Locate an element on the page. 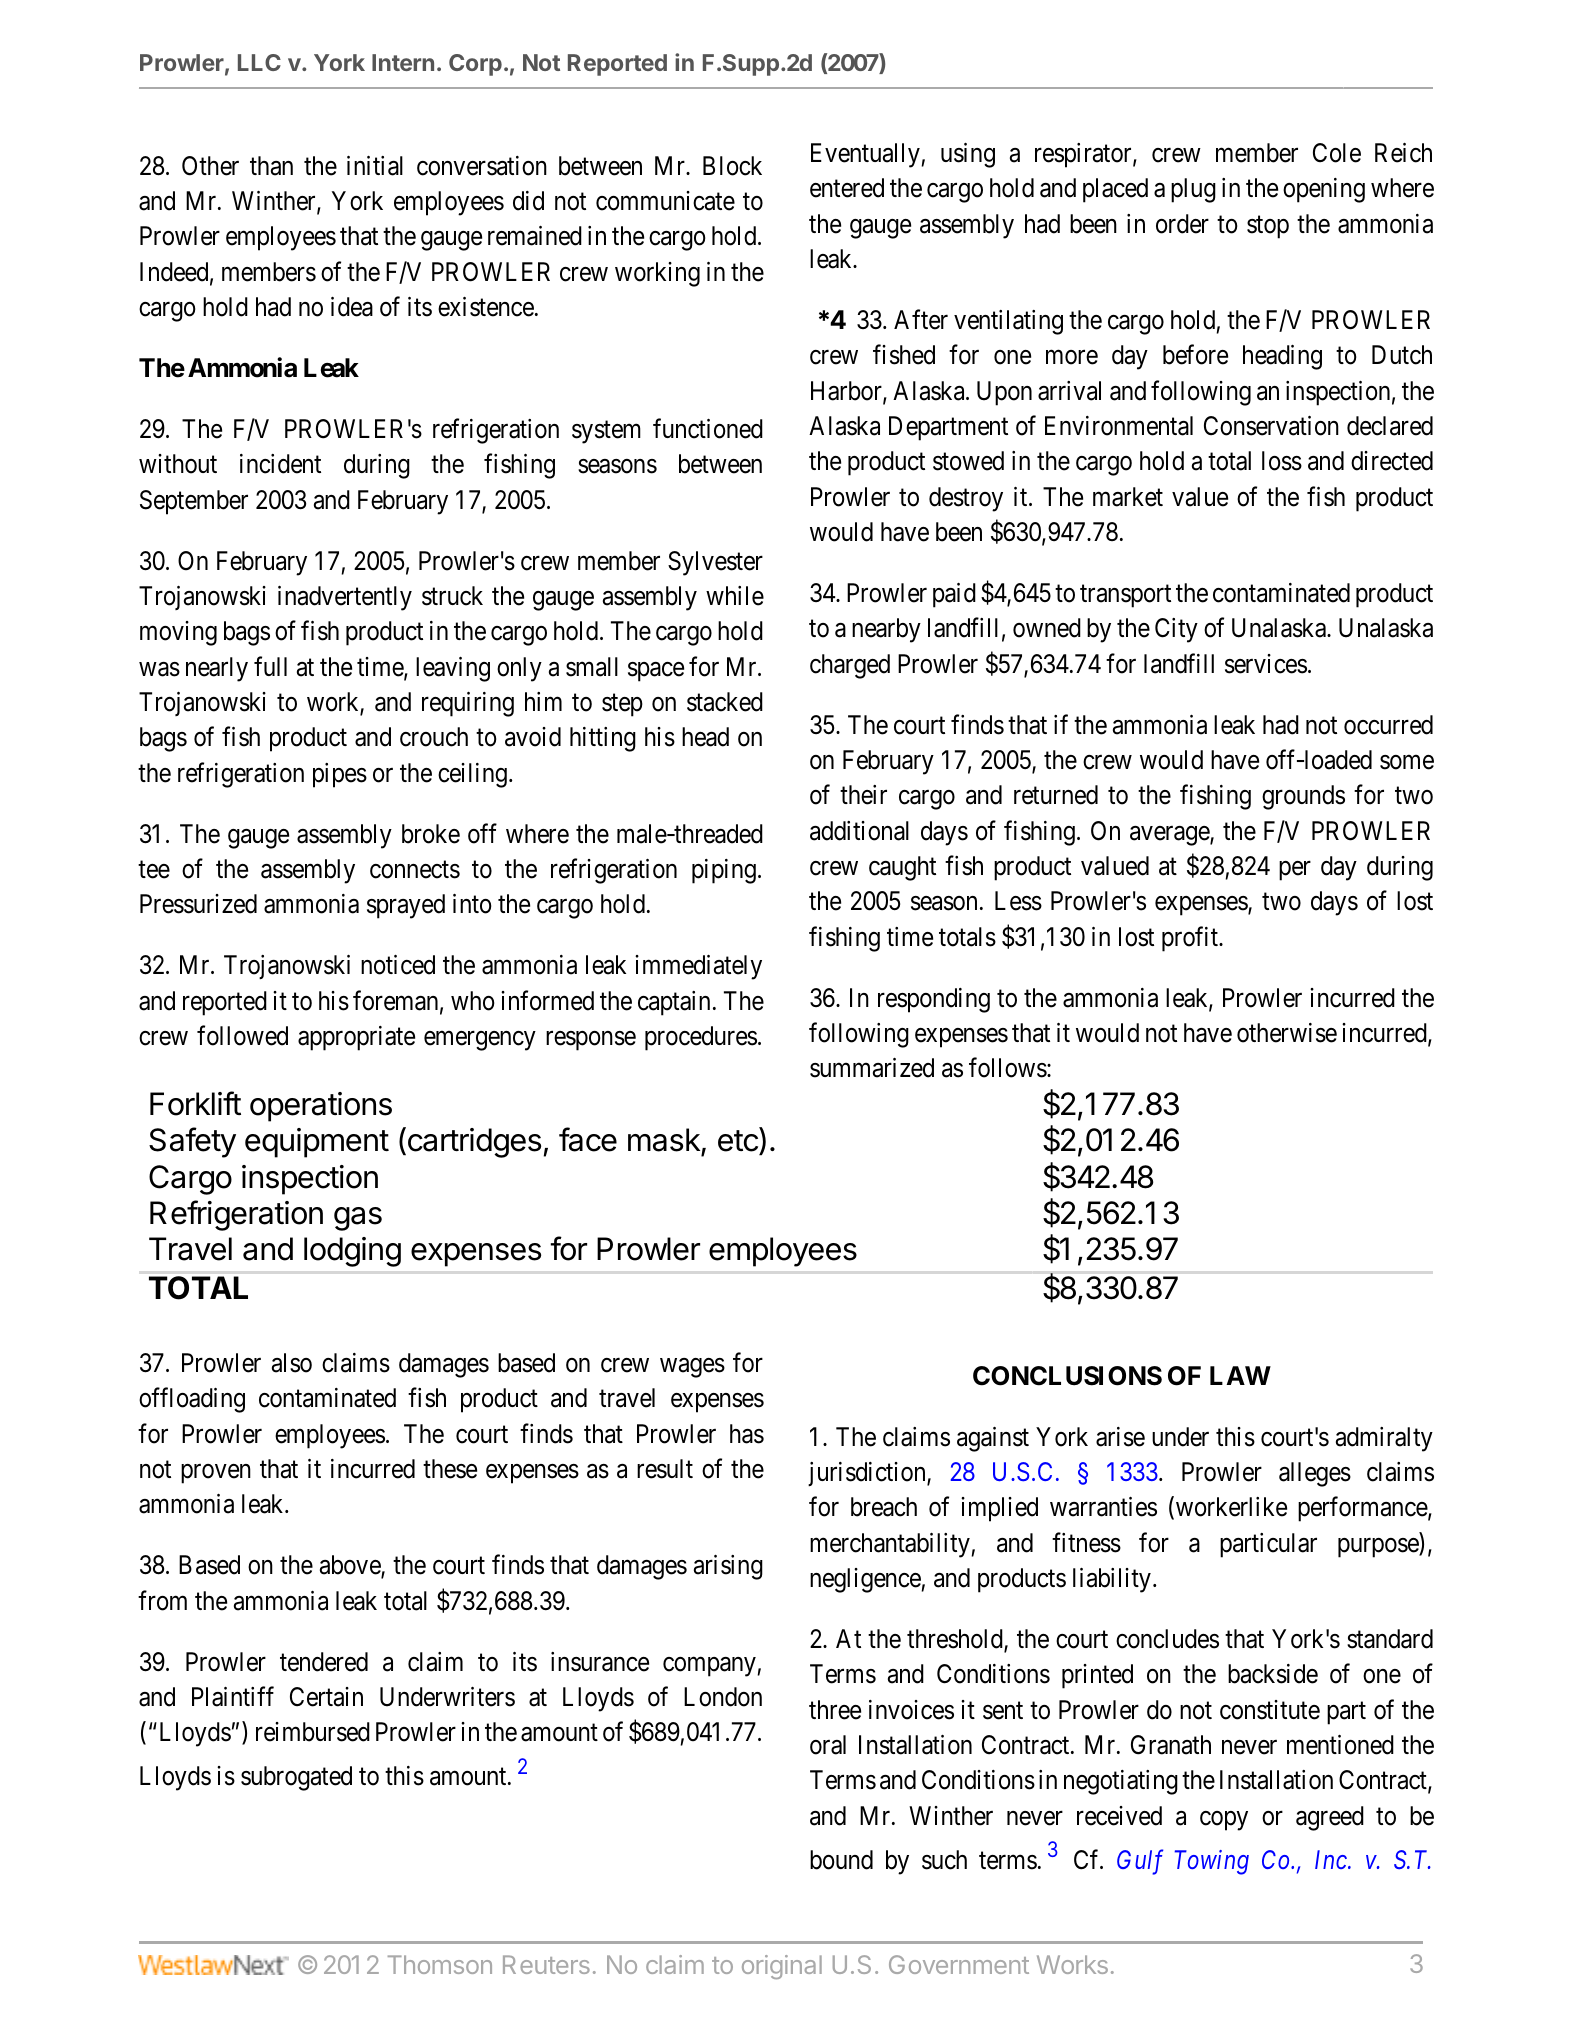  procedures is located at coordinates (701, 1038).
